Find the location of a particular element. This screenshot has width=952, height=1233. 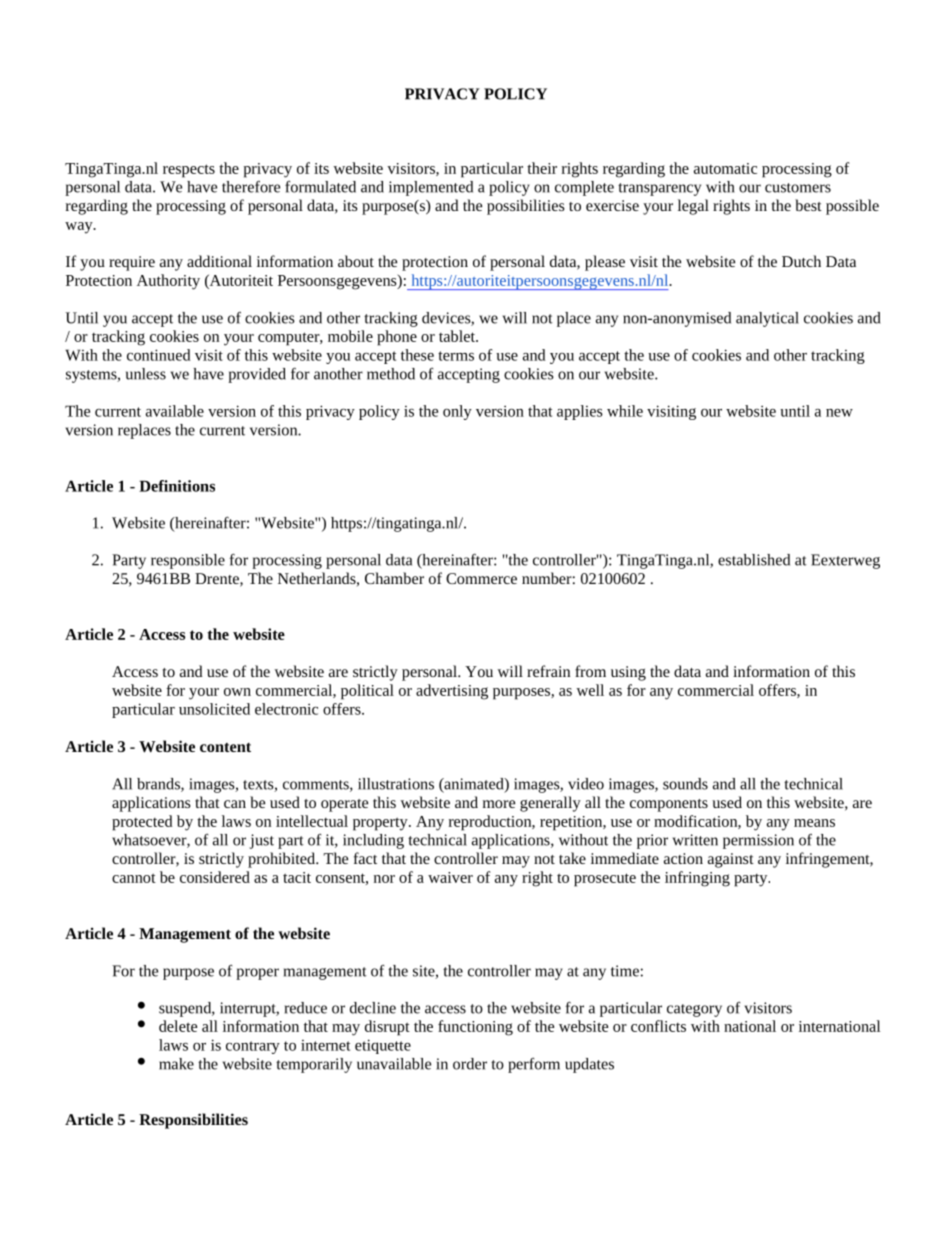

make is located at coordinates (176, 1064).
